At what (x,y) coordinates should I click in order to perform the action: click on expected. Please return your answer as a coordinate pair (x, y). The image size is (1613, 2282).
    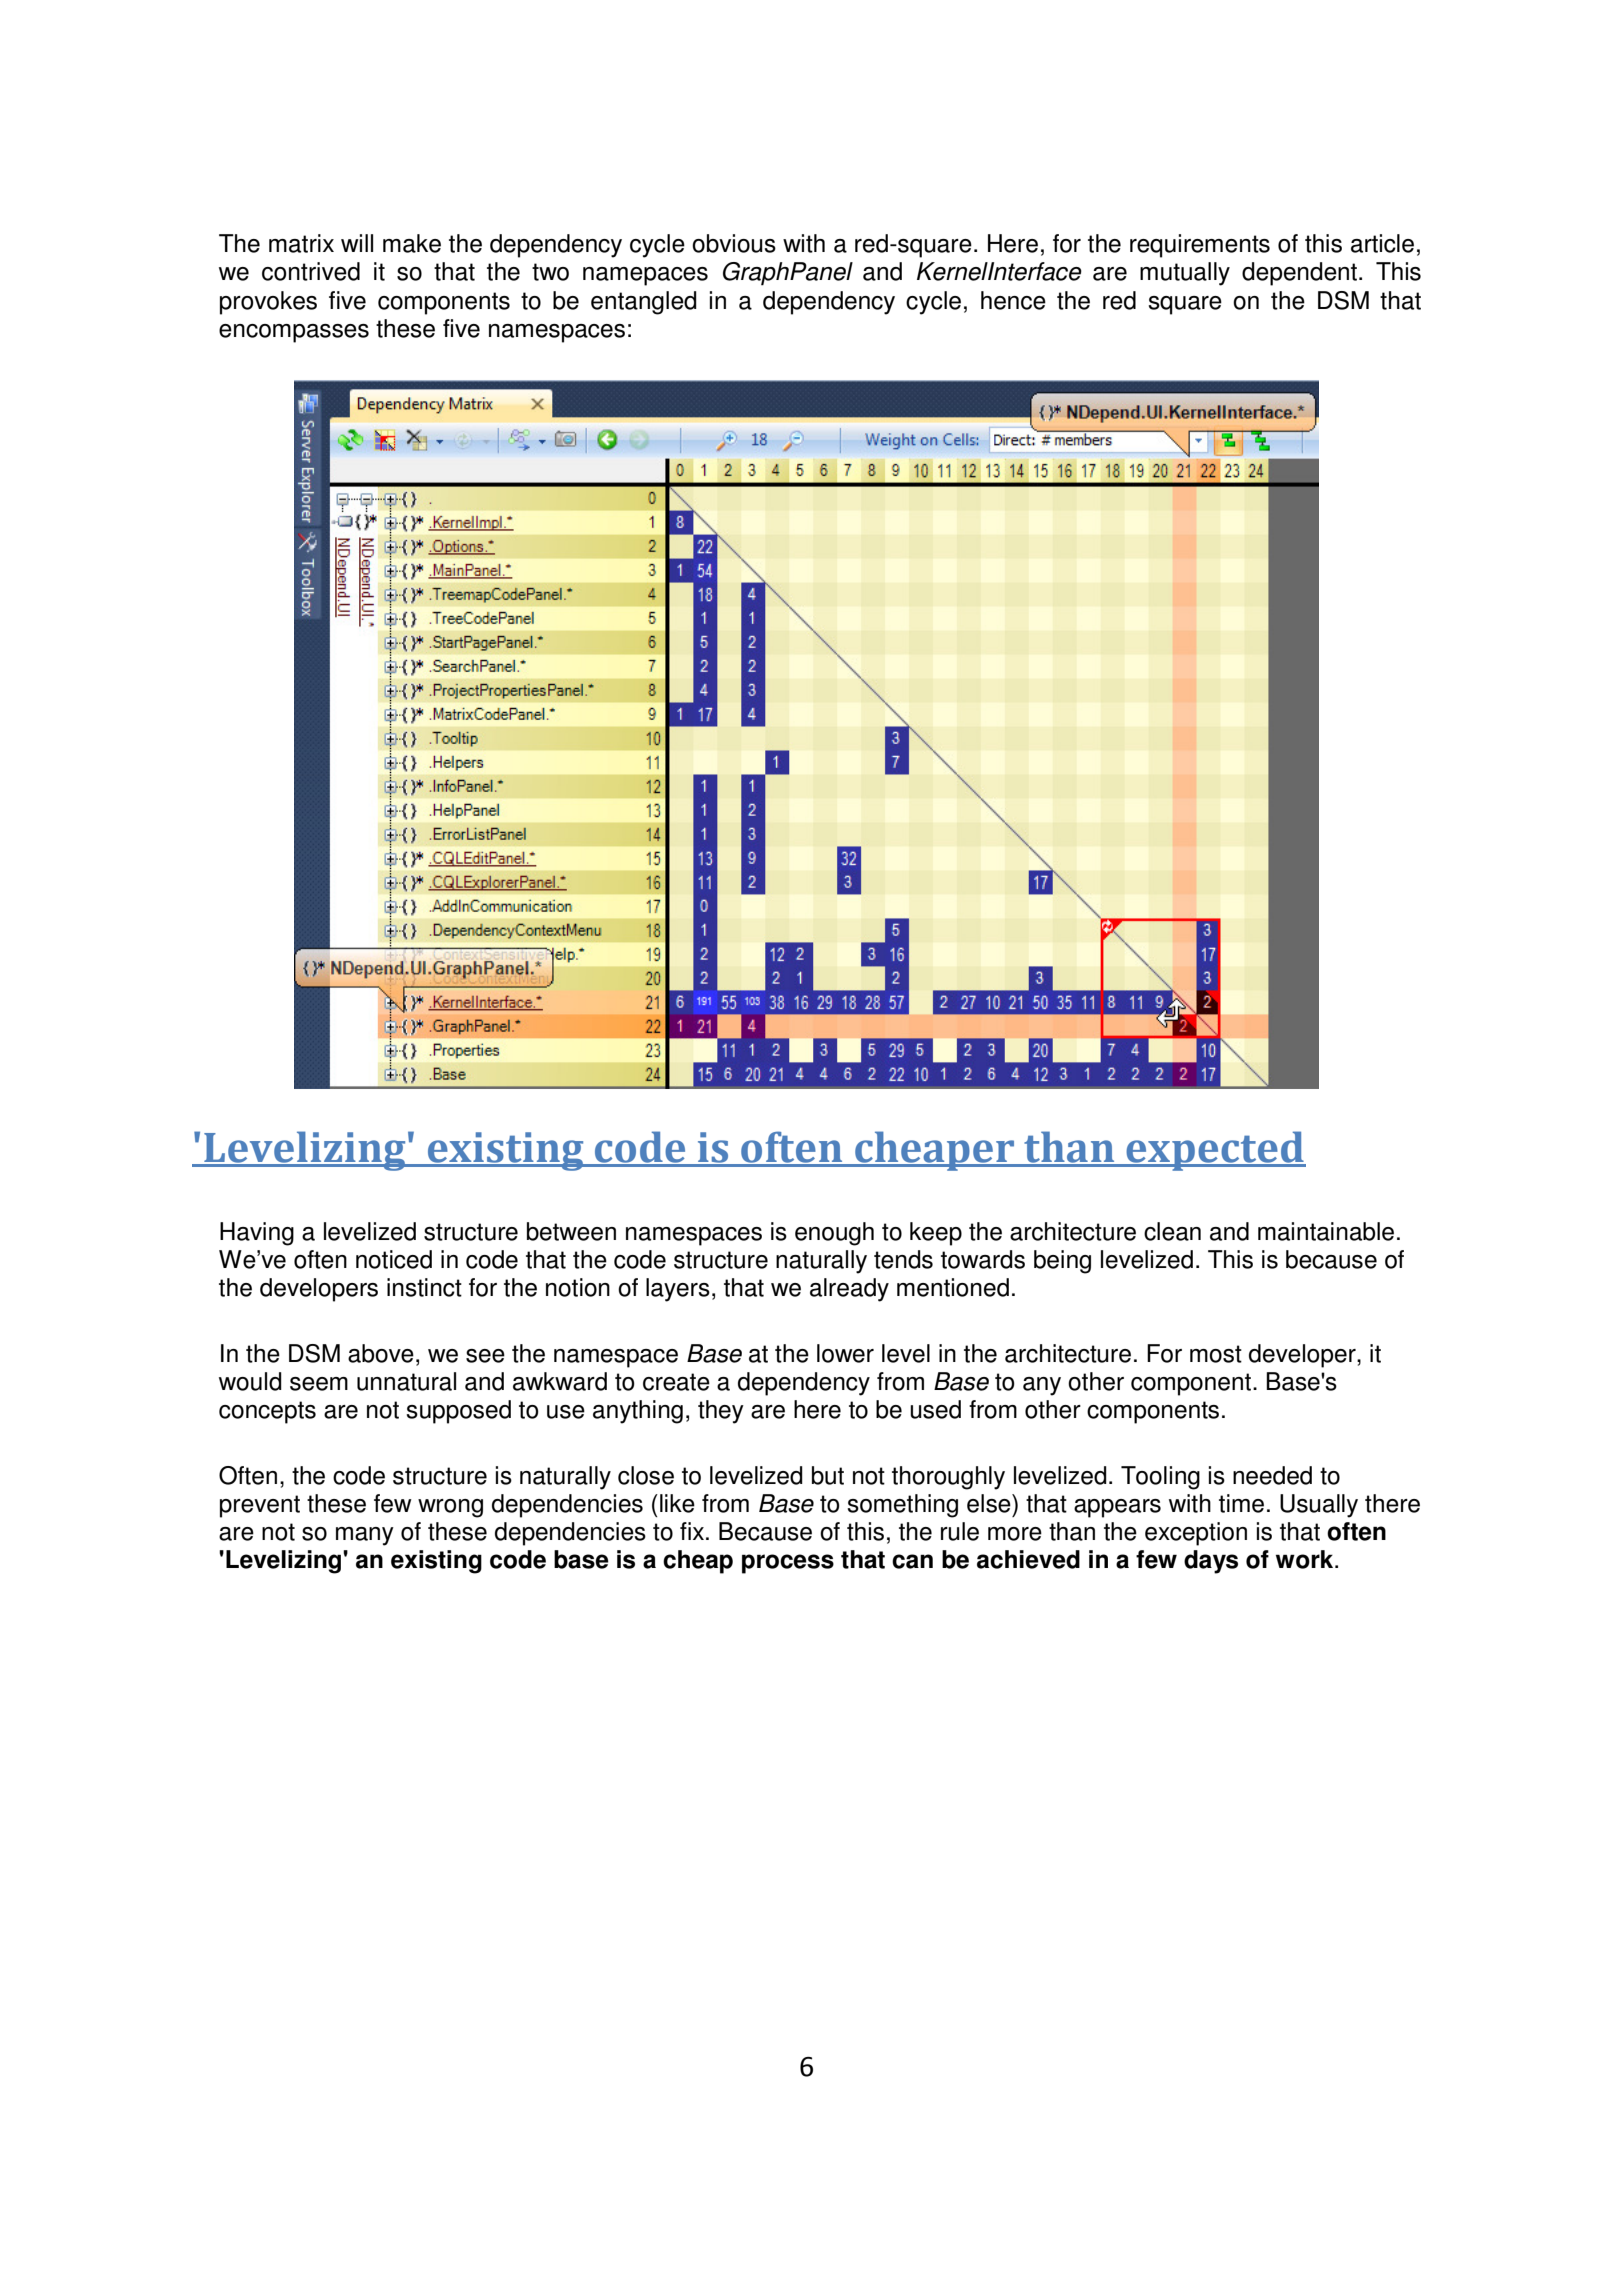
    Looking at the image, I should click on (1215, 1151).
